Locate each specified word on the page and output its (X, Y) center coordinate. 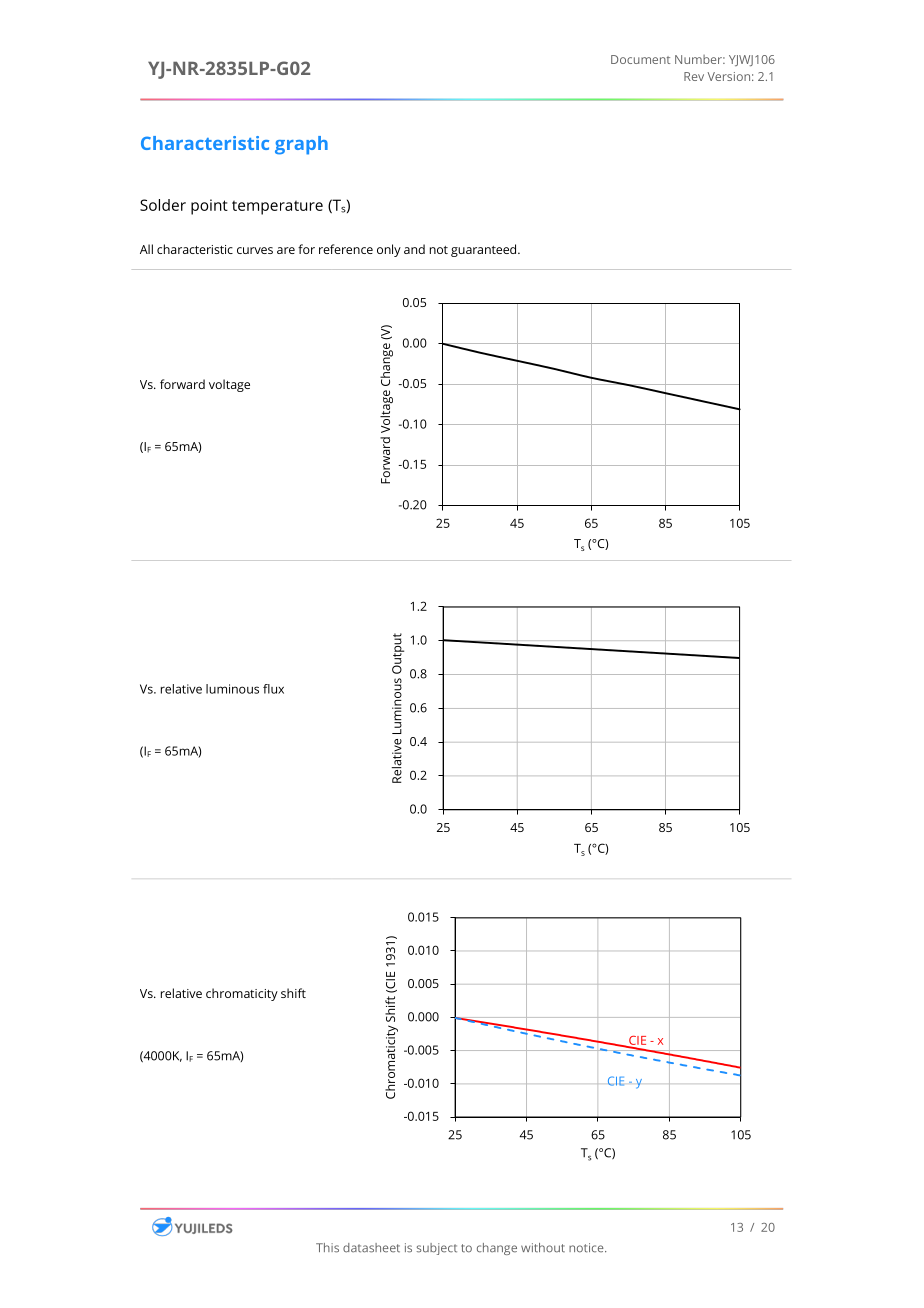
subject (437, 1249)
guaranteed (485, 250)
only (389, 250)
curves (255, 250)
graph (301, 145)
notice (587, 1248)
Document (640, 59)
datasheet (371, 1248)
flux (273, 689)
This (327, 1248)
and (414, 249)
